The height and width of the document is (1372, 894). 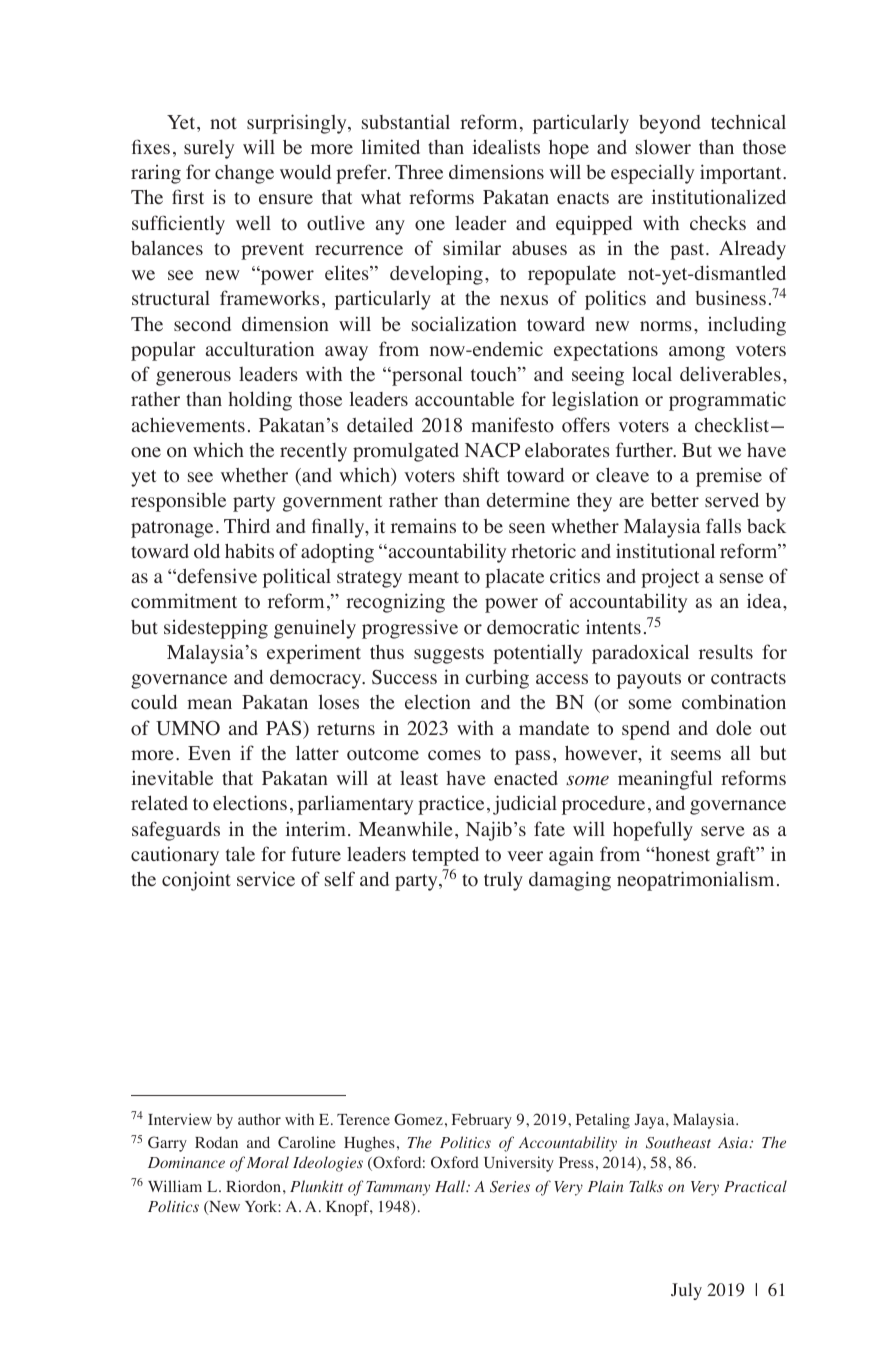 What do you see at coordinates (247, 526) in the document?
I see `Third` at bounding box center [247, 526].
